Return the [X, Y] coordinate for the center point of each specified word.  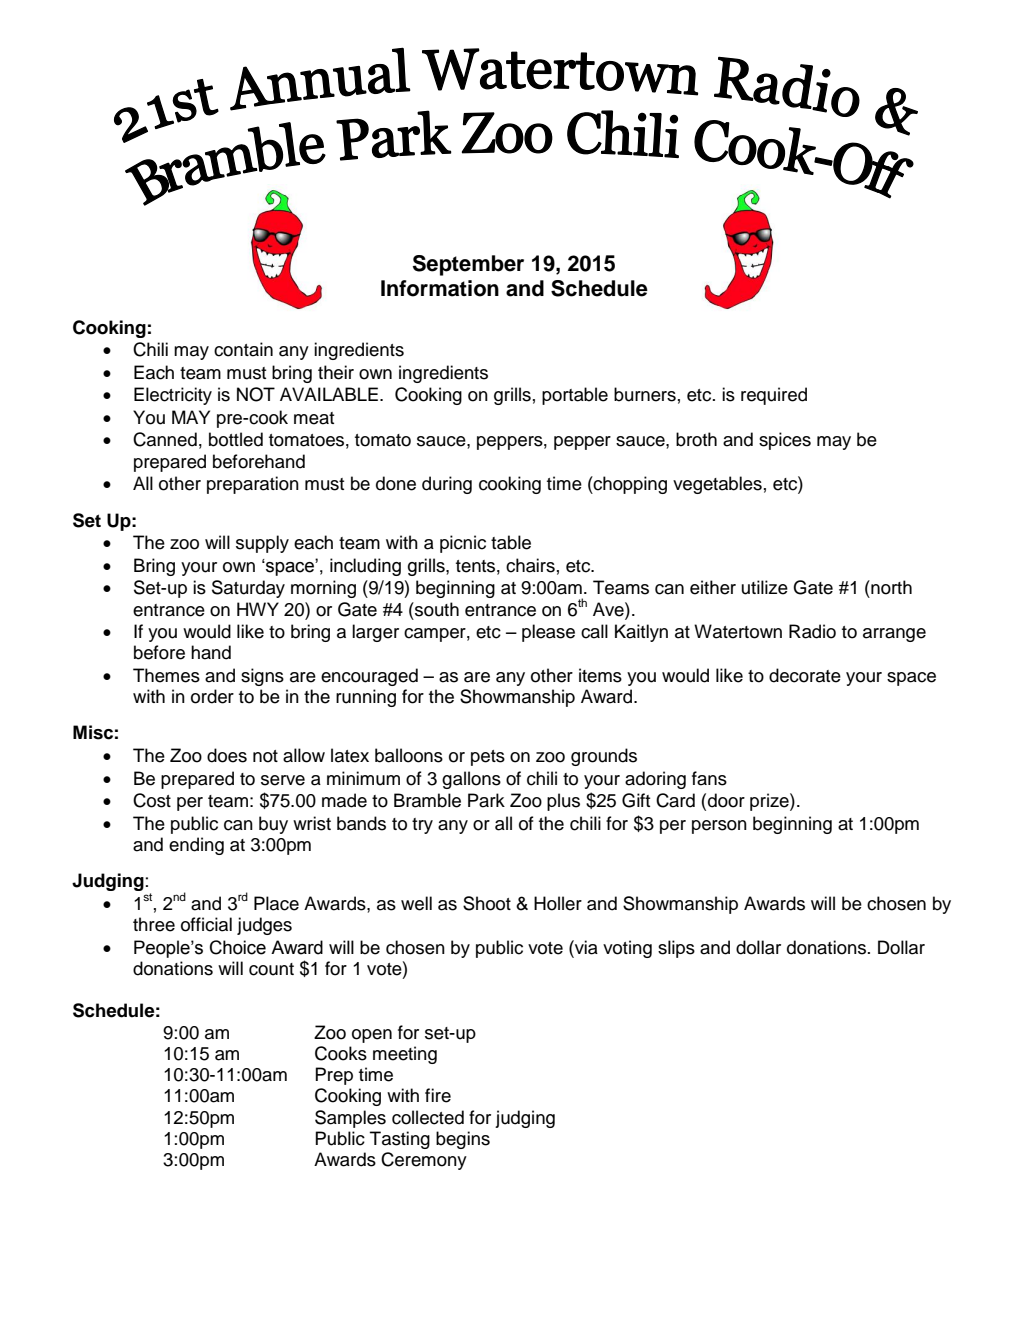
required [774, 396]
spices [785, 441]
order [212, 696]
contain [243, 349]
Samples [350, 1119]
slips [676, 949]
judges [264, 926]
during [447, 485]
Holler [558, 903]
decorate [805, 675]
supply [262, 544]
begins [463, 1140]
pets [488, 758]
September [468, 265]
